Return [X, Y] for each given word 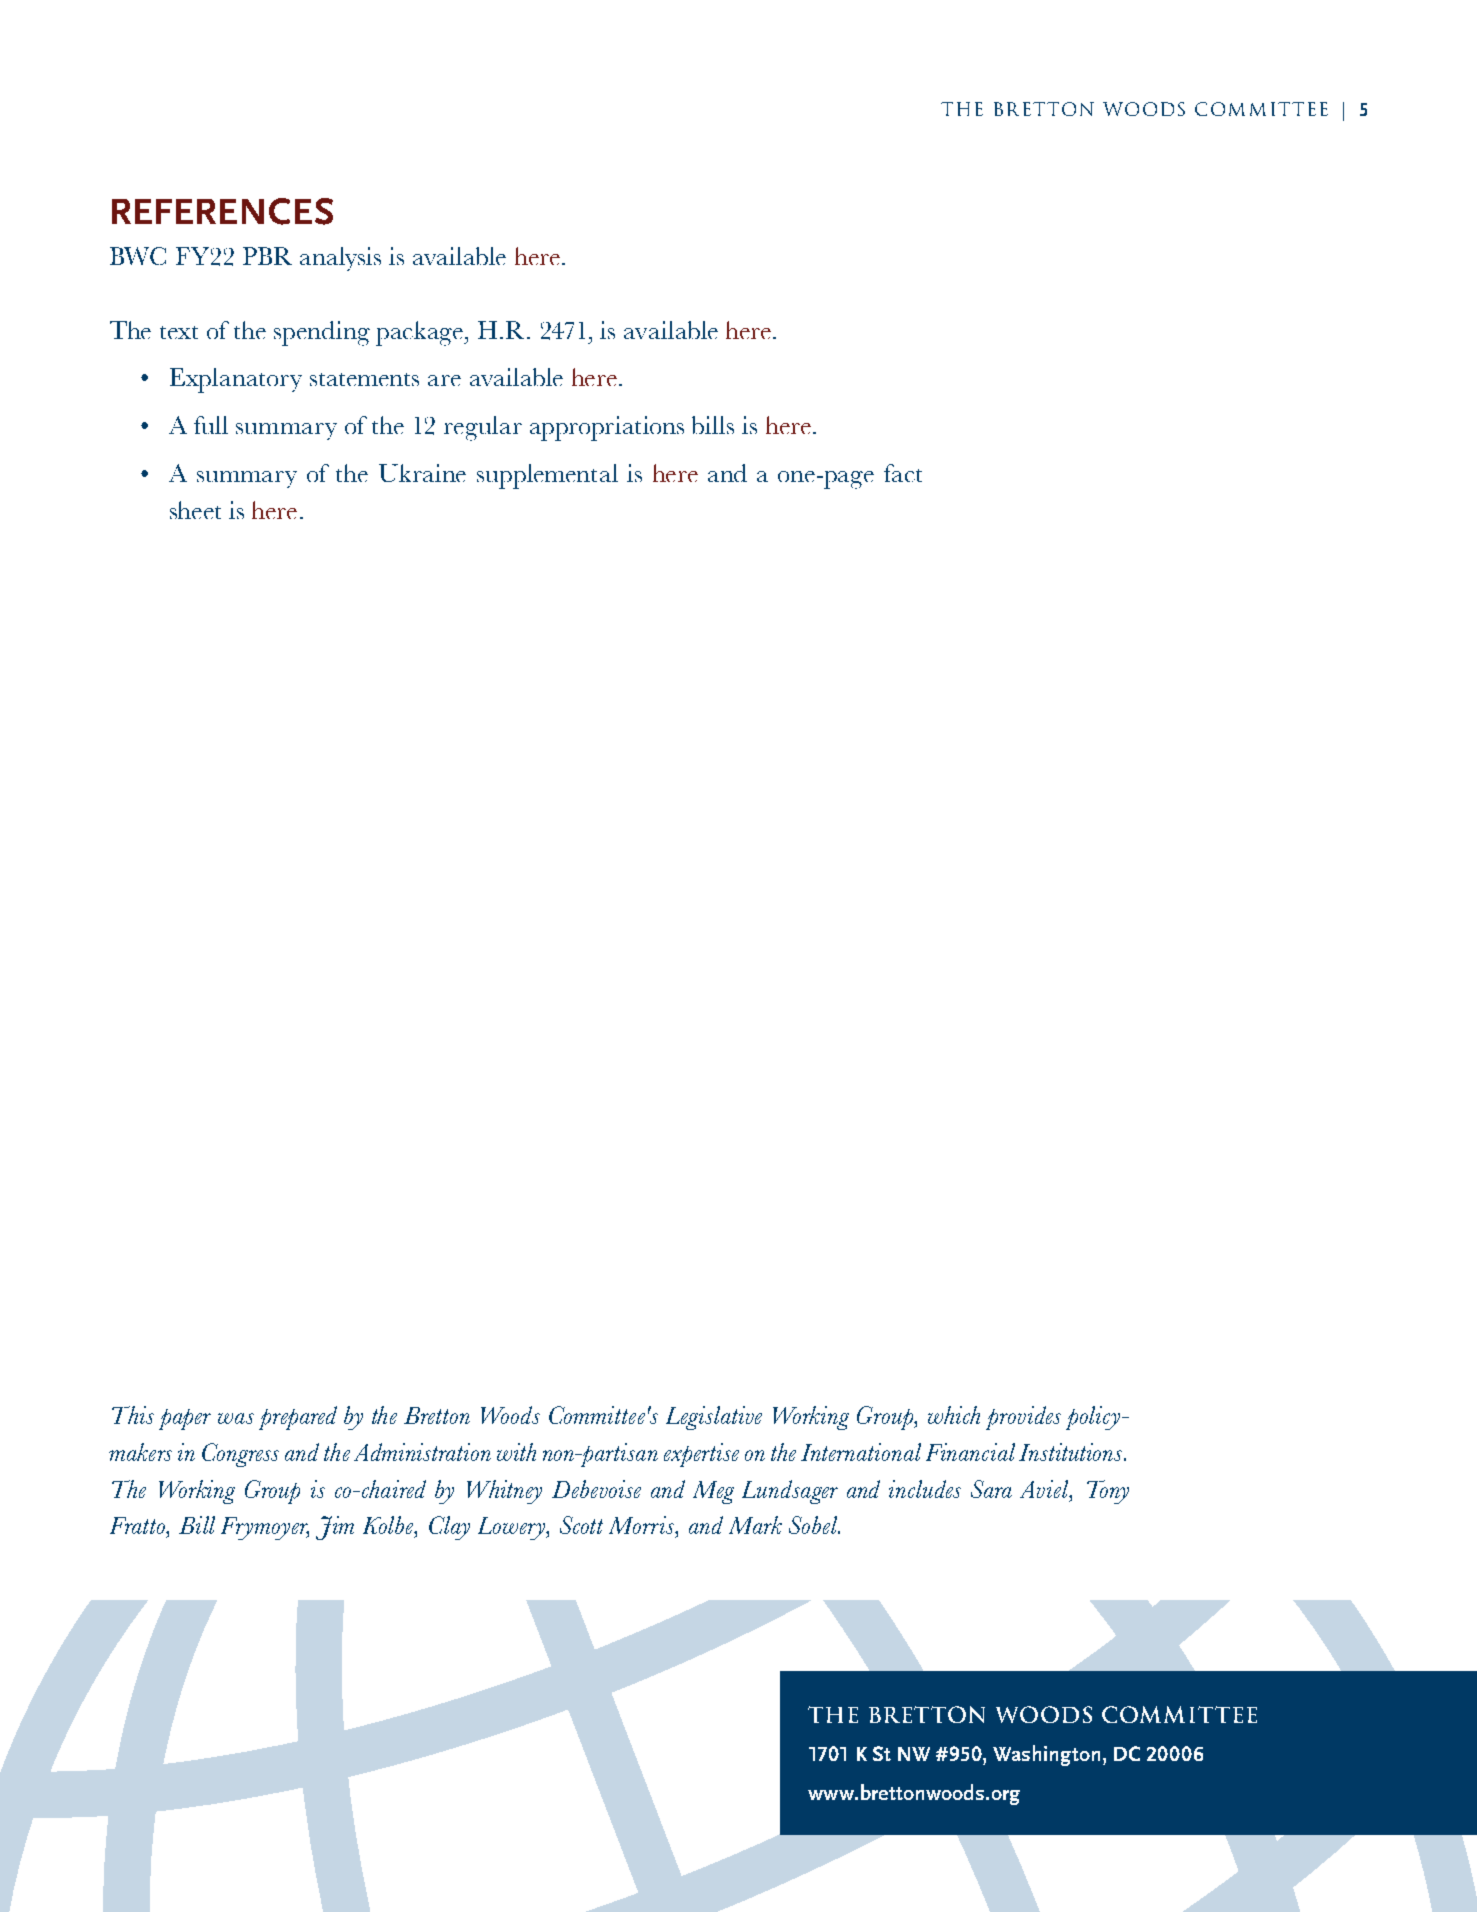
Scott [581, 1525]
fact [903, 473]
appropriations [607, 428]
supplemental [547, 476]
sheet [195, 510]
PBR [267, 256]
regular [483, 428]
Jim [335, 1528]
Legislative [714, 1418]
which [954, 1415]
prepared [298, 1418]
